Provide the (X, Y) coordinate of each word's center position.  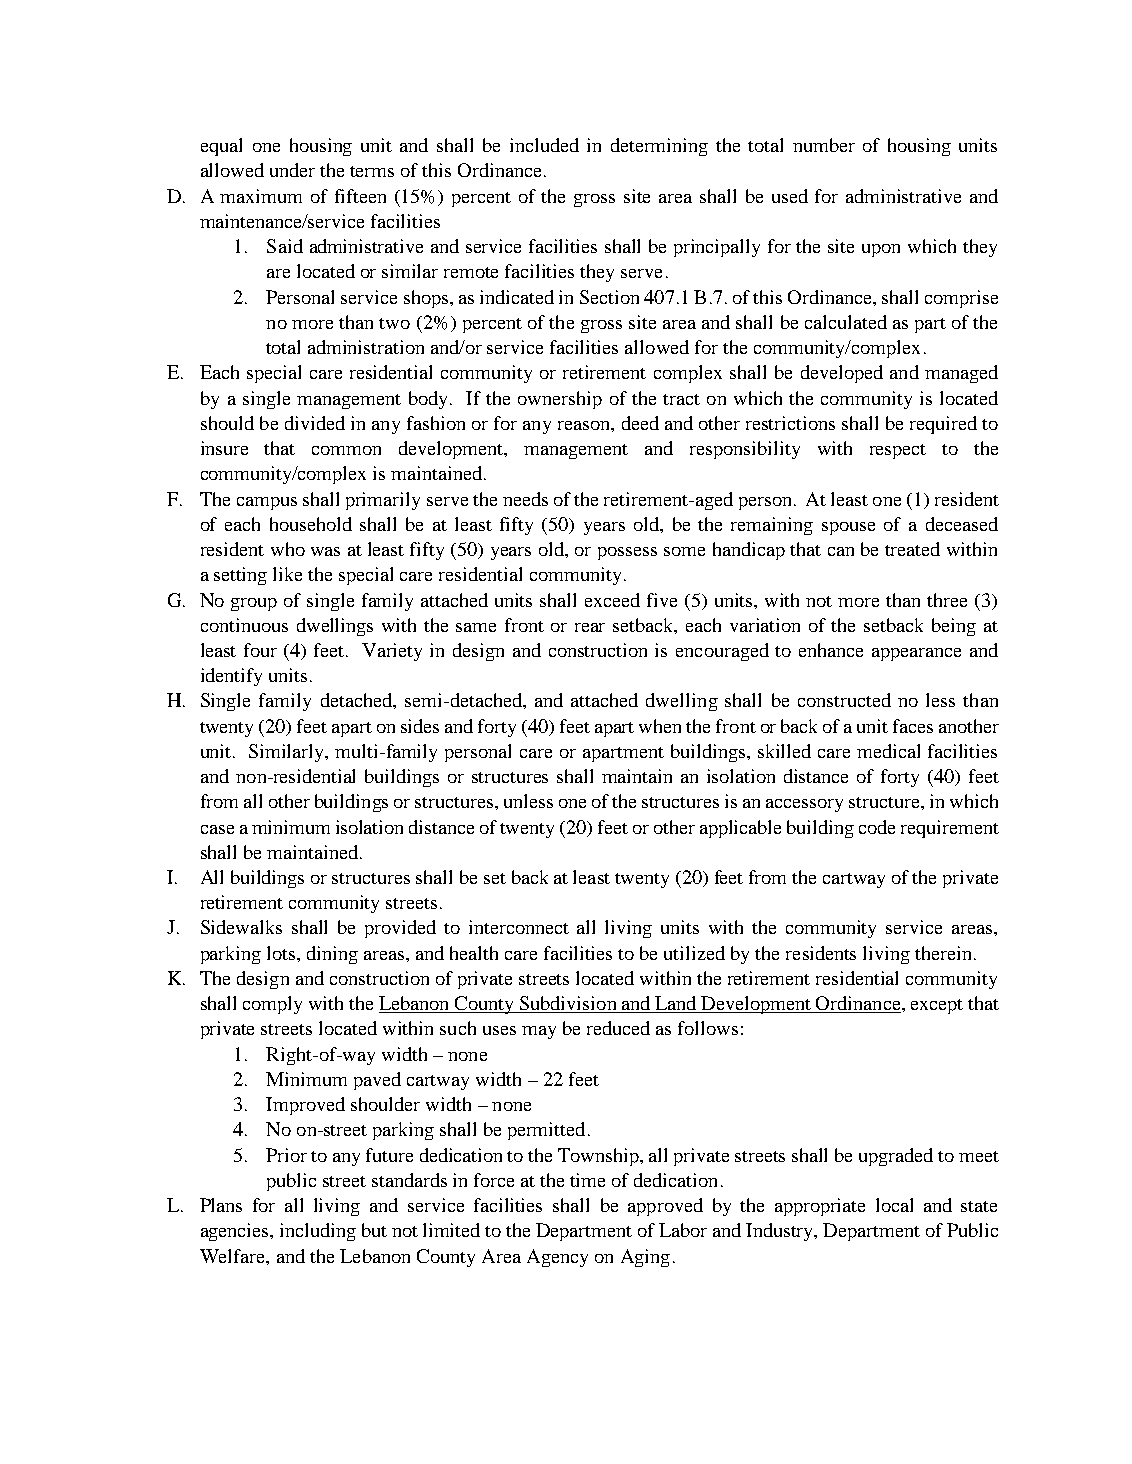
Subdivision (568, 1004)
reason (585, 425)
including (318, 1232)
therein (945, 953)
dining (332, 955)
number (824, 145)
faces (913, 726)
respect (898, 451)
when (660, 726)
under (292, 170)
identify (231, 677)
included (544, 145)
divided (315, 423)
